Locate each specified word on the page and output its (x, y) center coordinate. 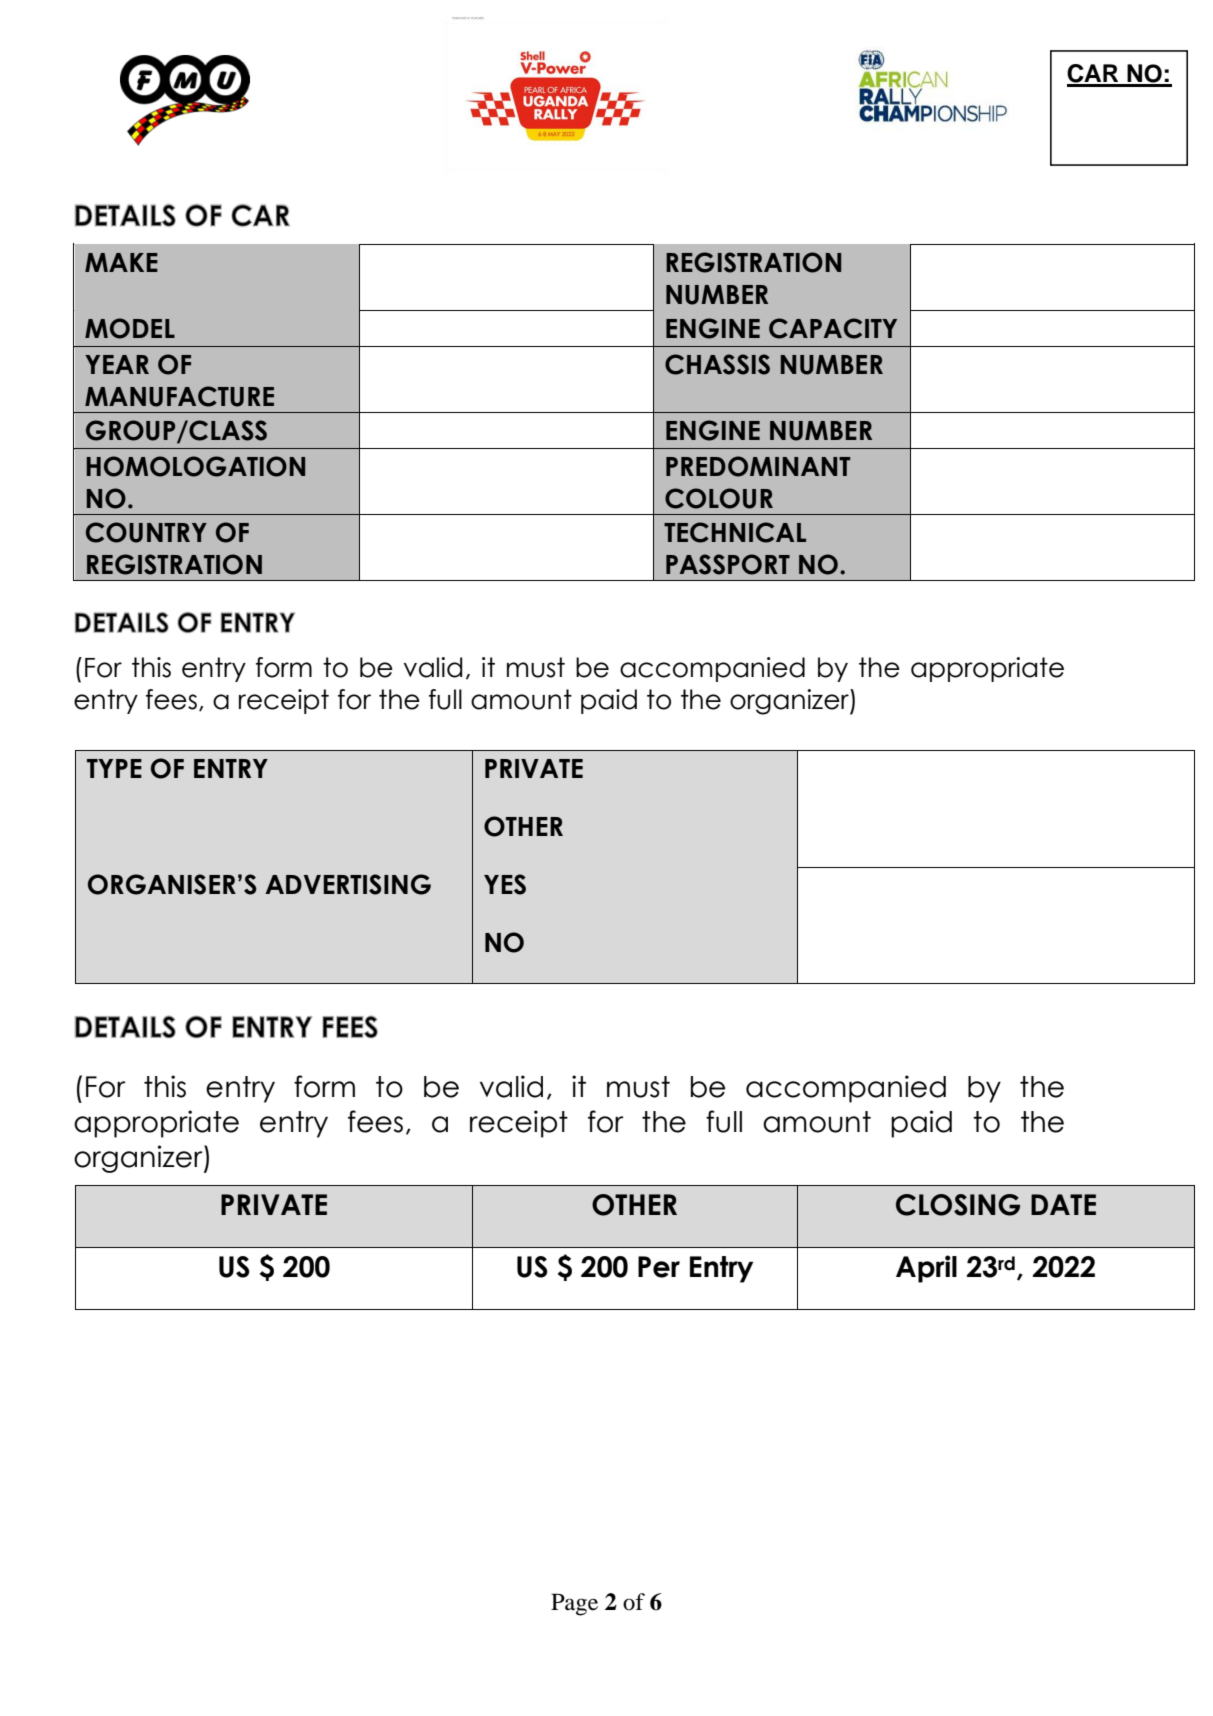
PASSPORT (728, 564)
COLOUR (719, 498)
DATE (1063, 1204)
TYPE (114, 768)
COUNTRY (146, 532)
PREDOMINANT (758, 466)
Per (659, 1267)
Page (574, 1604)
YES (505, 884)
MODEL (130, 328)
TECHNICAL (735, 532)
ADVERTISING (348, 884)
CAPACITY (833, 328)
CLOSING (958, 1205)
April (926, 1269)
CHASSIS (717, 364)
